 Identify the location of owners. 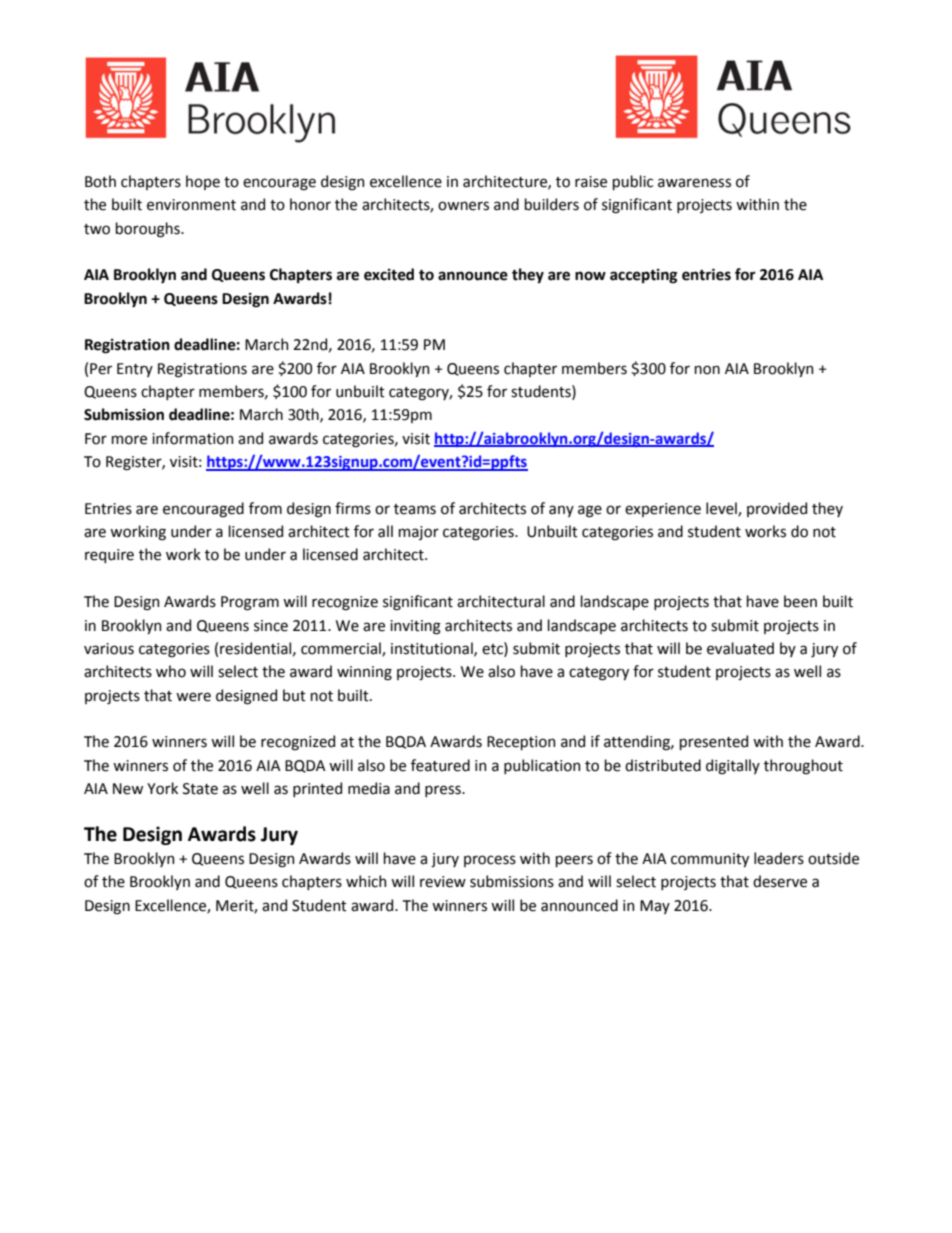
(463, 206).
